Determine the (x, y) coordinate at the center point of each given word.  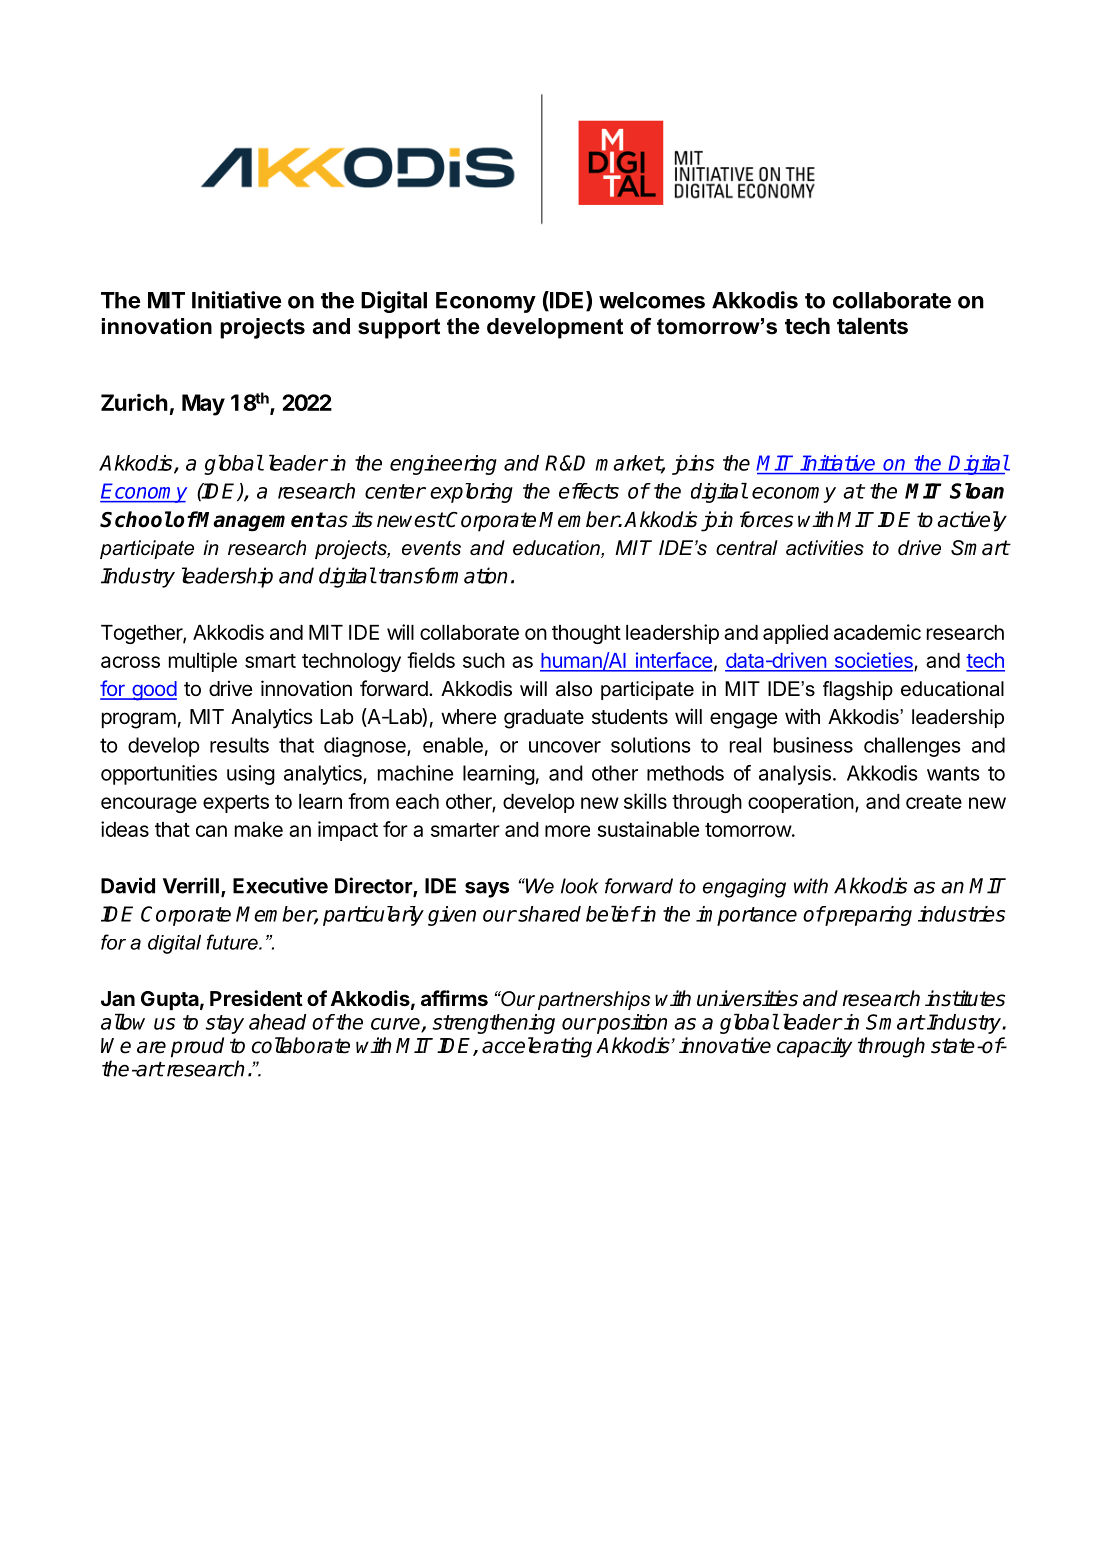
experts (236, 804)
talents (872, 326)
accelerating (537, 1047)
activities (825, 548)
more (567, 831)
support (399, 328)
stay (224, 1024)
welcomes (652, 300)
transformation (443, 575)
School (136, 519)
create (934, 802)
